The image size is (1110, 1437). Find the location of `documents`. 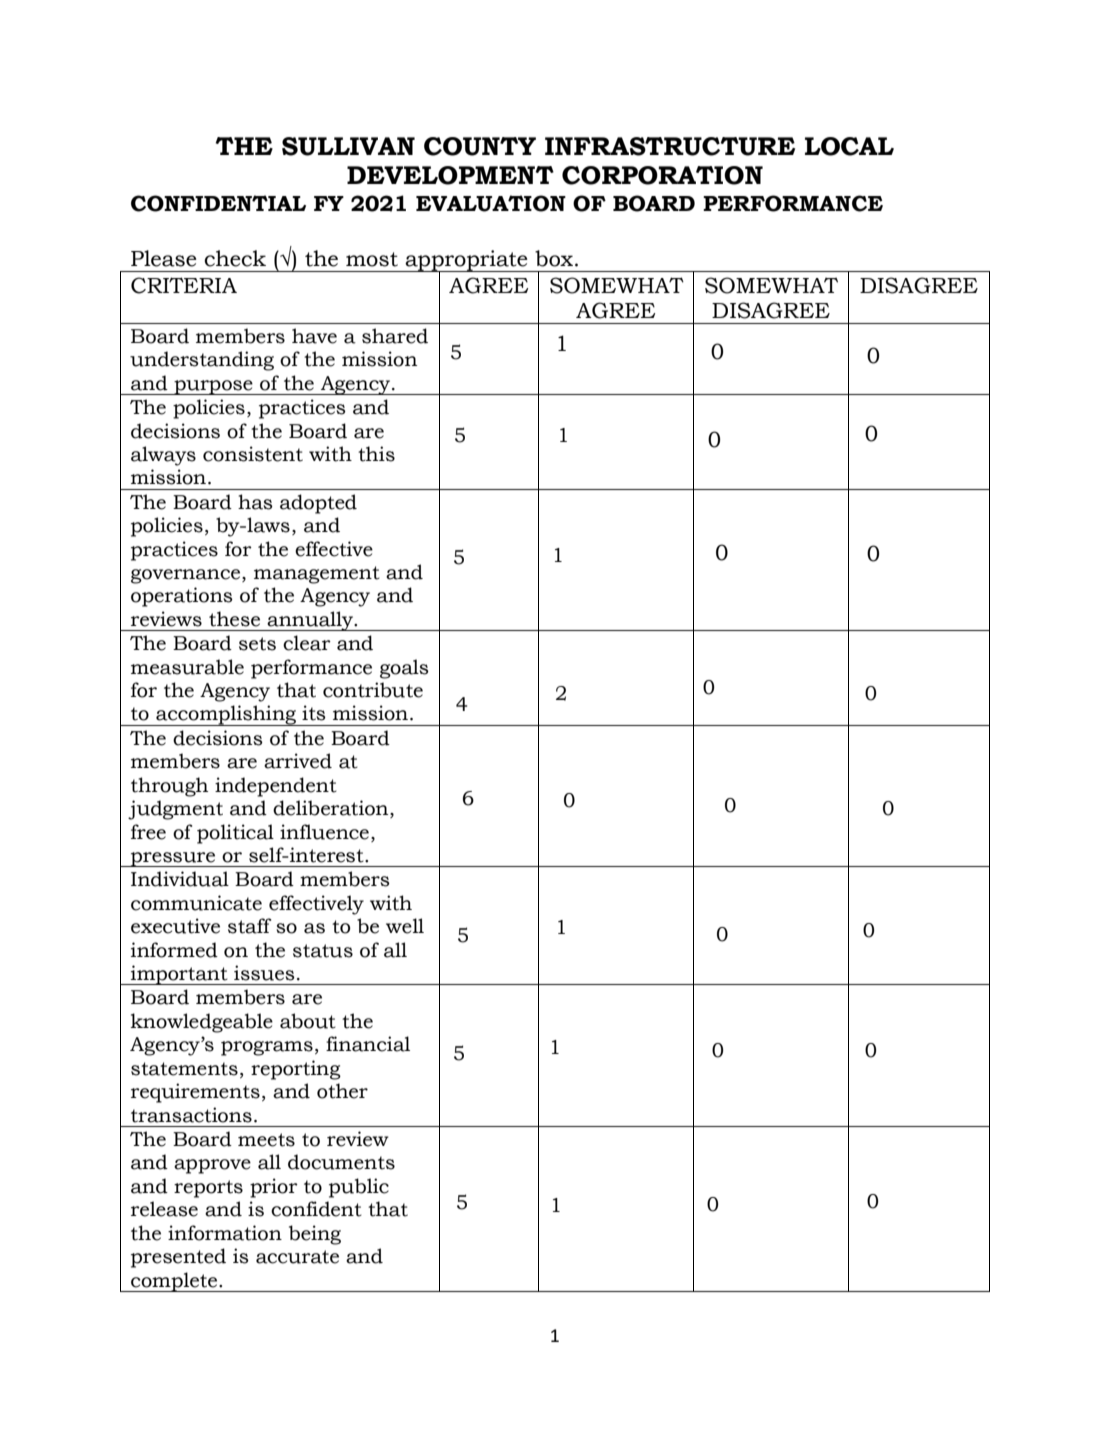

documents is located at coordinates (341, 1162).
